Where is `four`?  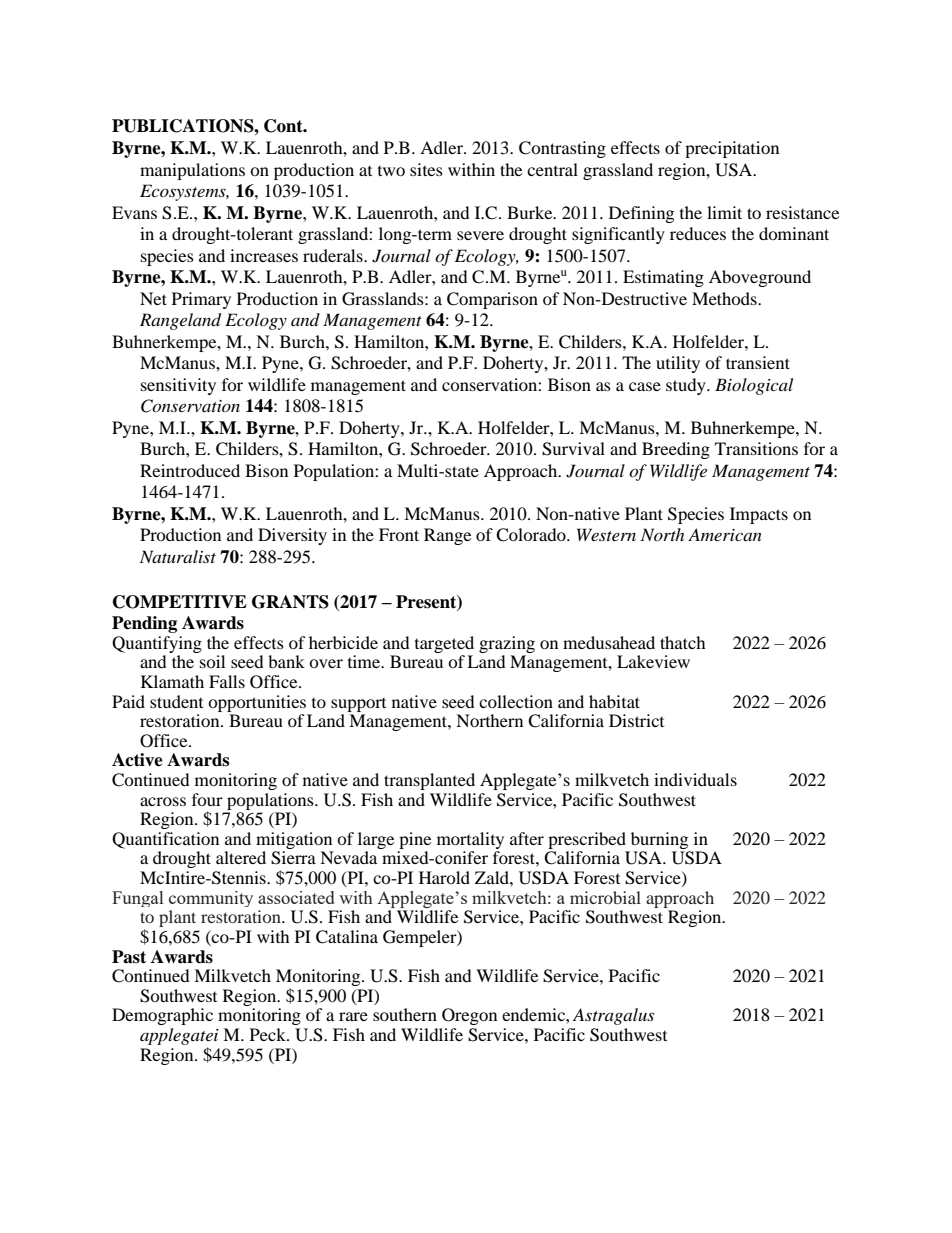 four is located at coordinates (207, 799).
